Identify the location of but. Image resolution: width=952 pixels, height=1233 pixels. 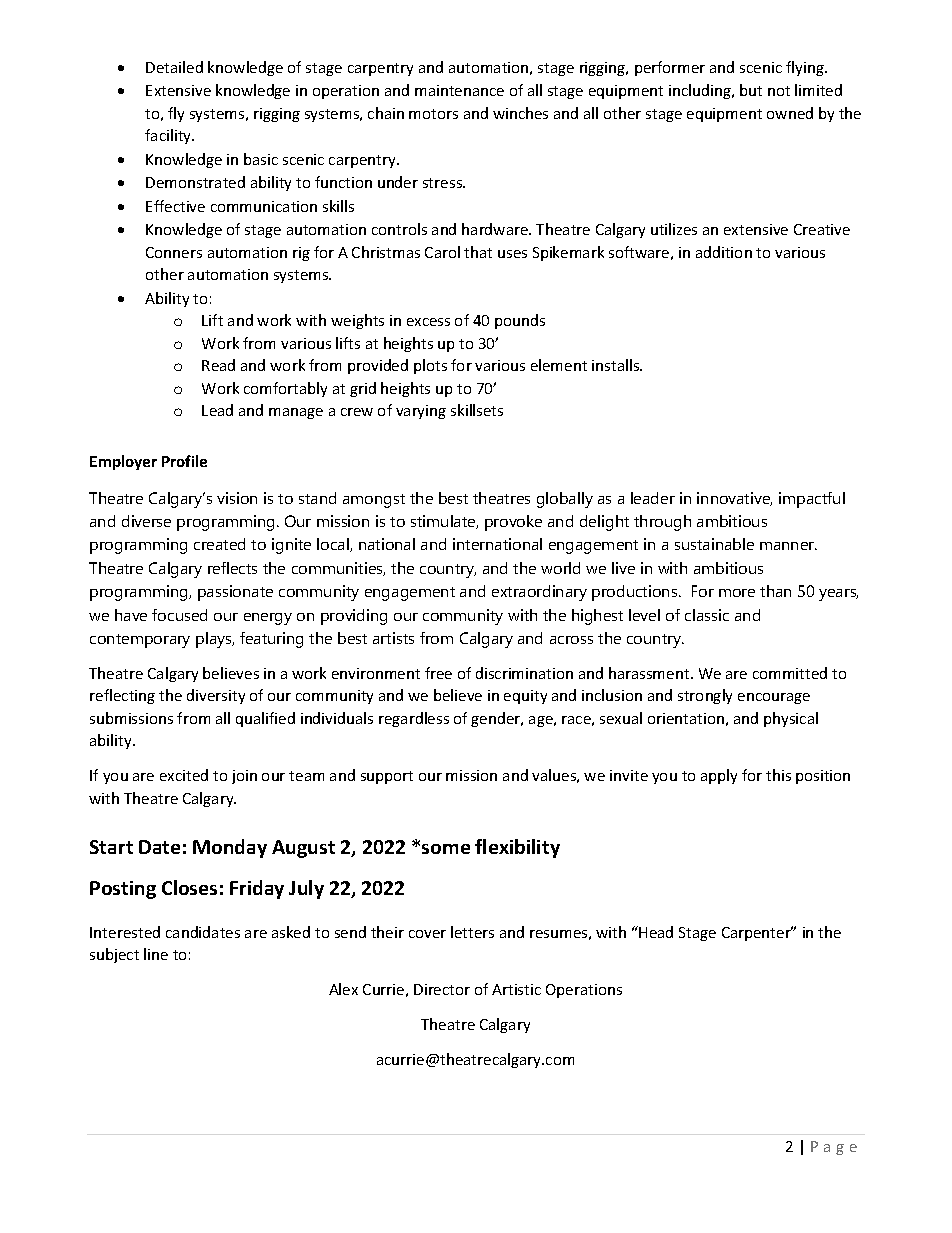
(751, 90).
